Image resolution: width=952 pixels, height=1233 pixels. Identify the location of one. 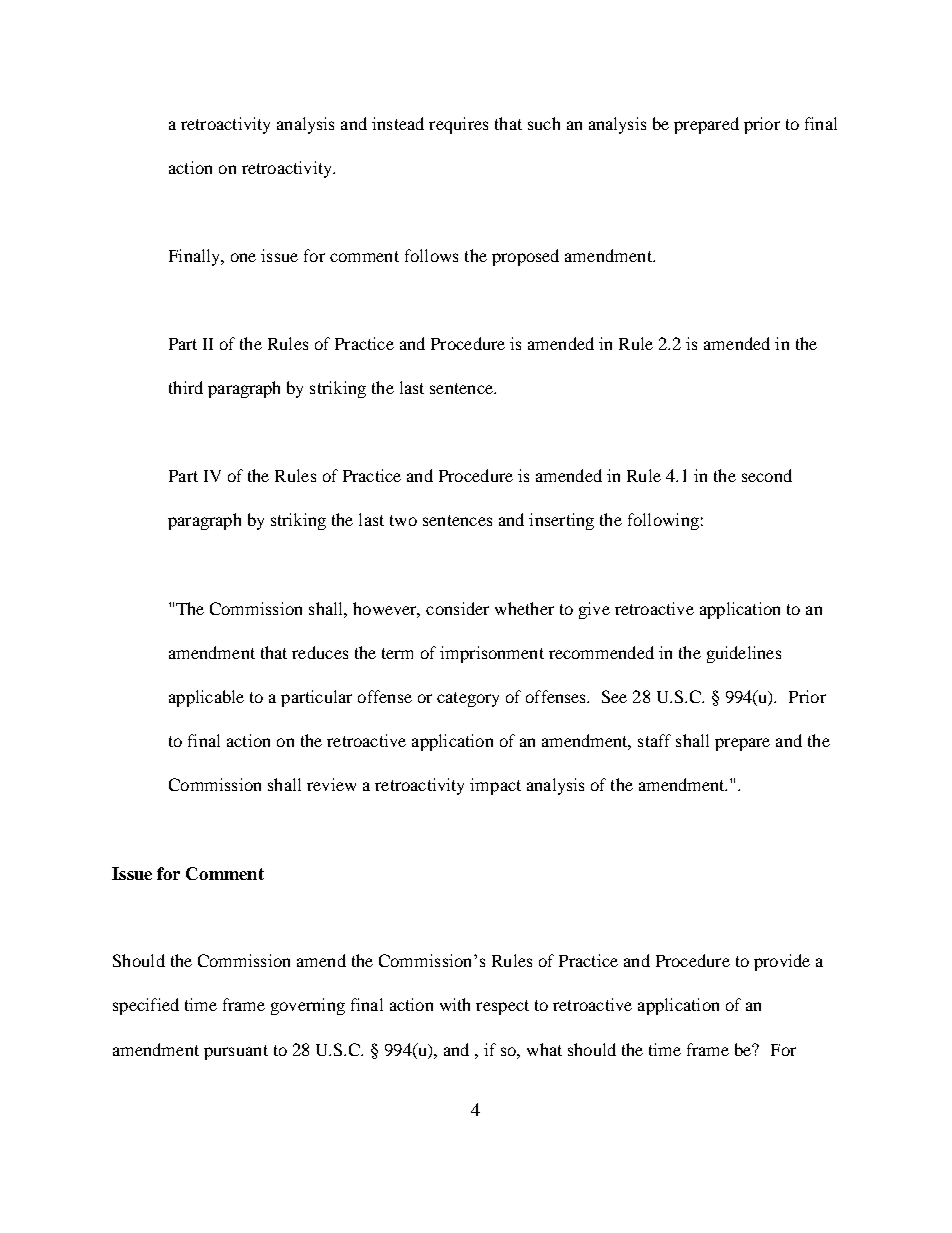
(243, 257).
